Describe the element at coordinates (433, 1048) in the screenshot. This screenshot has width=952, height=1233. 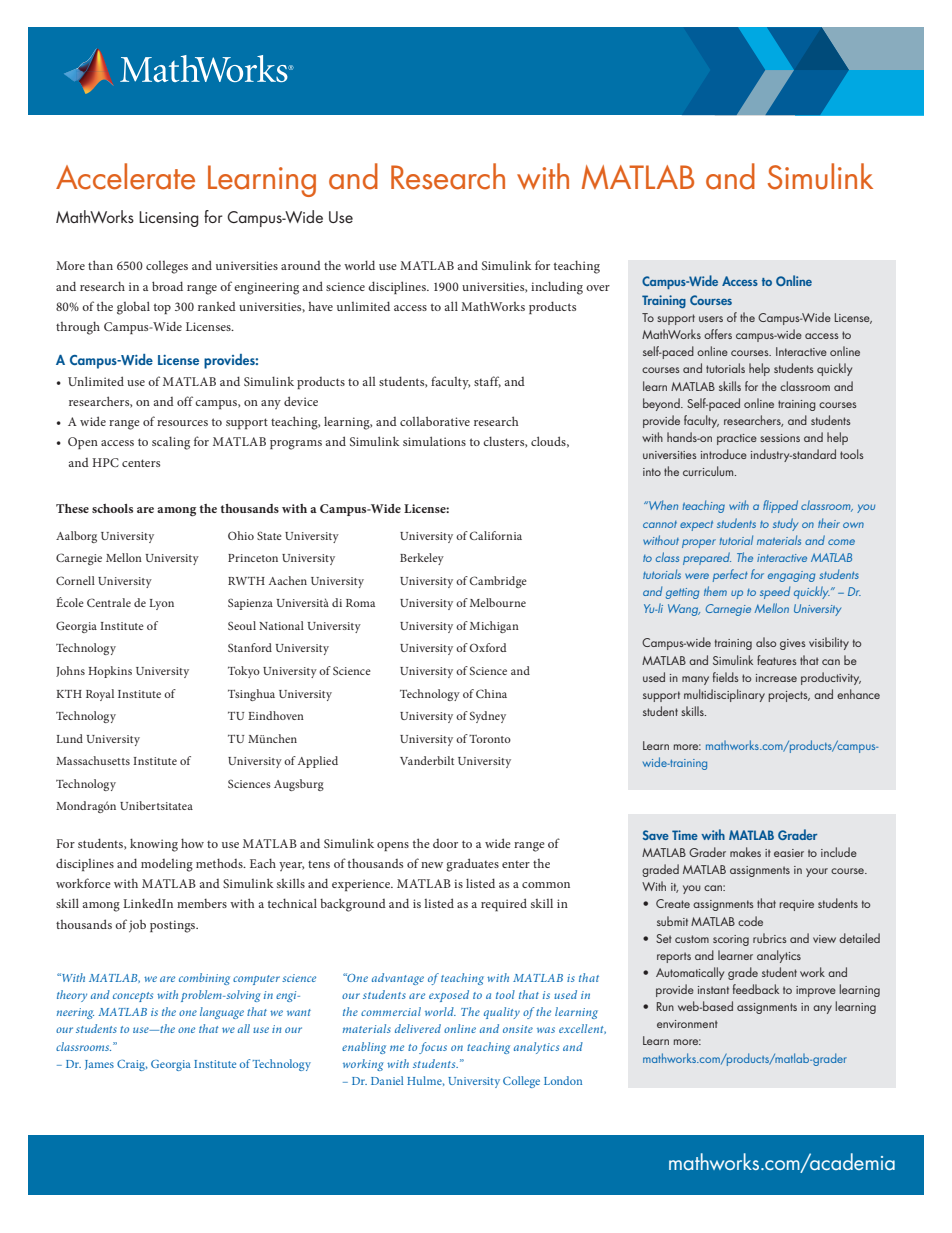
I see `focus` at that location.
